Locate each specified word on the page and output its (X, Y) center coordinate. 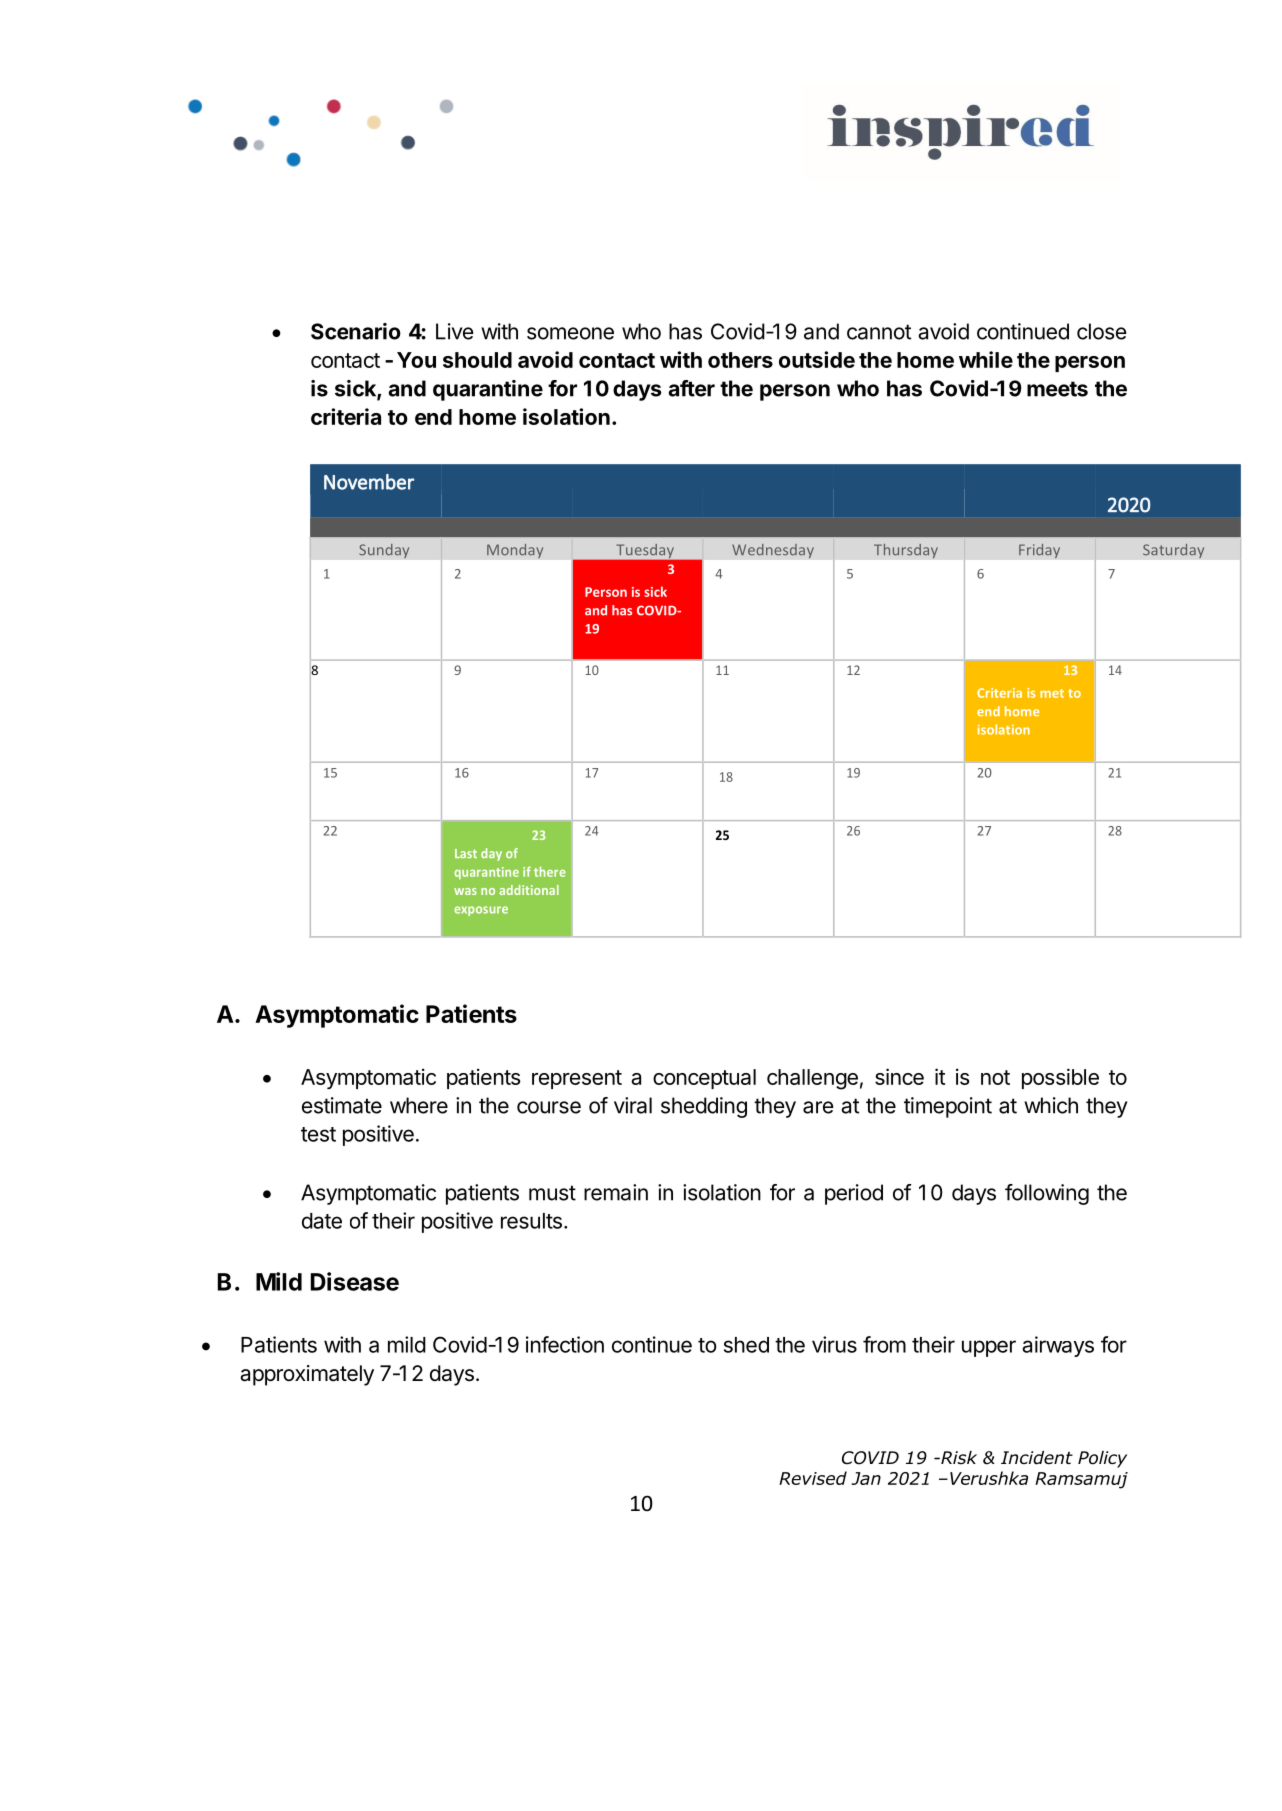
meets (1057, 389)
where (419, 1105)
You (416, 360)
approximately (307, 1375)
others (740, 360)
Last (466, 853)
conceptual (704, 1079)
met (1052, 693)
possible (1060, 1078)
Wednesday (773, 551)
